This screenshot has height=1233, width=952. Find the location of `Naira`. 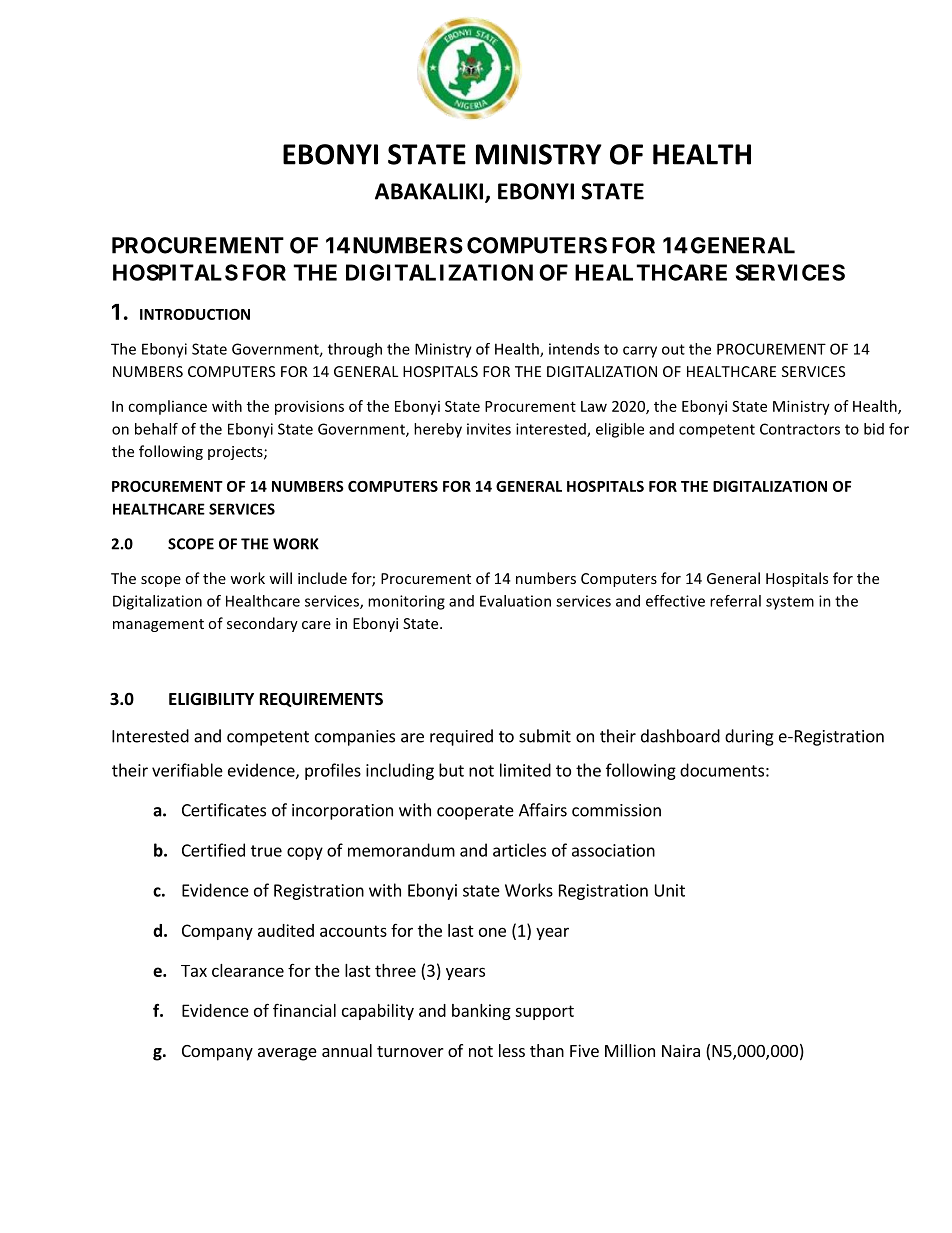

Naira is located at coordinates (681, 1050).
